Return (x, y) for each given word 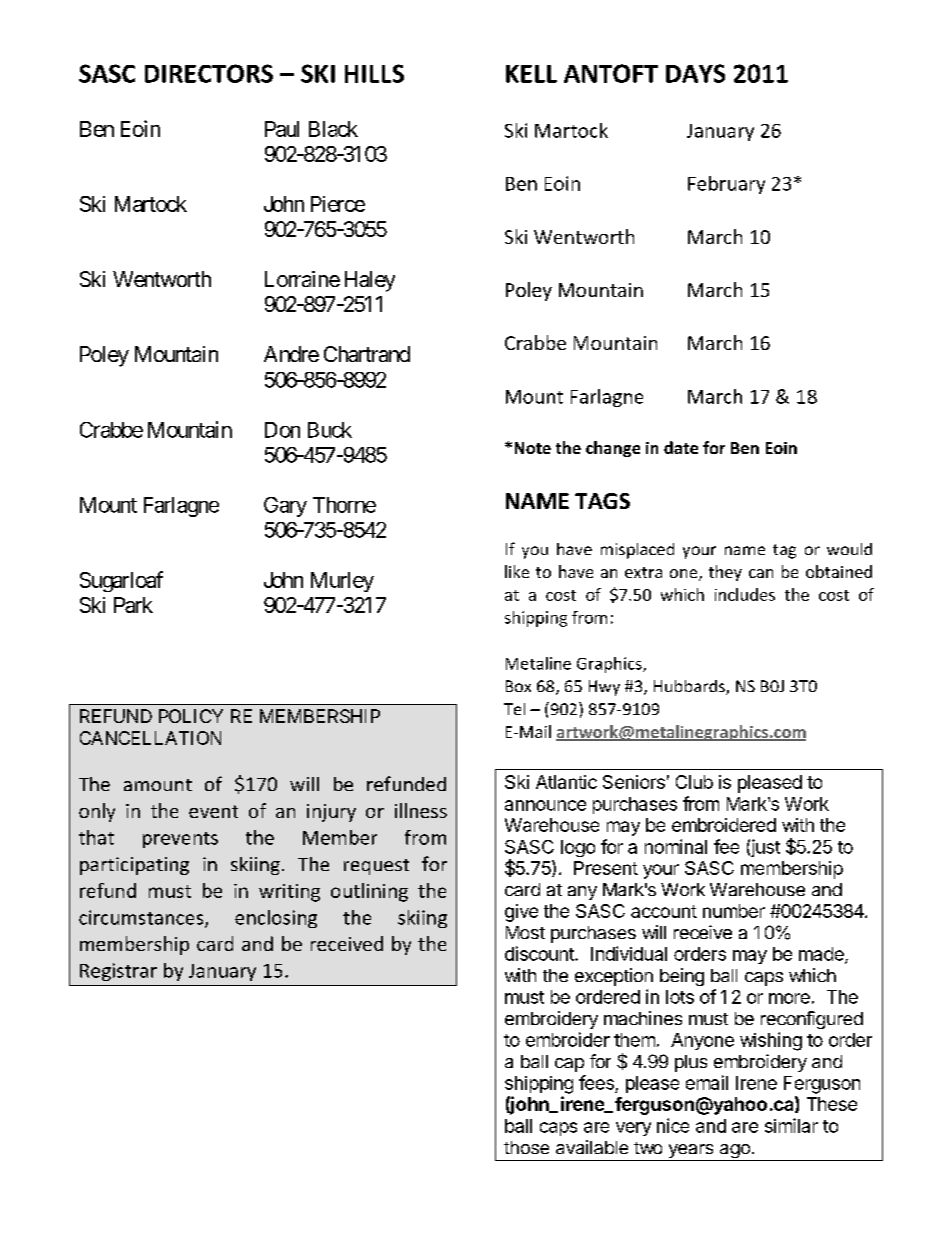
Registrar (118, 972)
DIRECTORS (209, 73)
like (517, 571)
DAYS (695, 73)
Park (133, 605)
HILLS (374, 73)
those (526, 1147)
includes (745, 594)
